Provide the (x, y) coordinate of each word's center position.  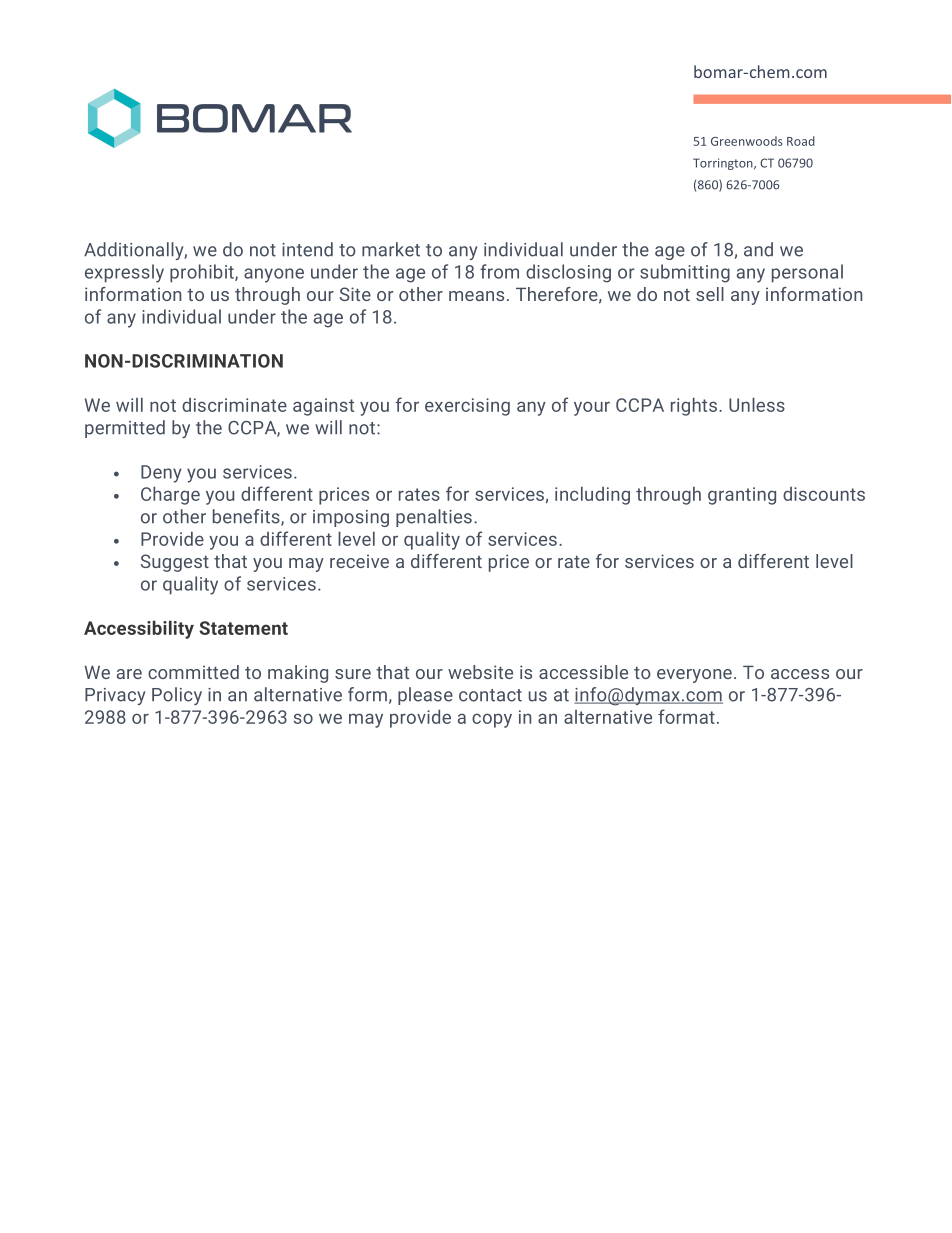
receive (359, 561)
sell (710, 294)
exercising (467, 407)
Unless (757, 405)
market (391, 249)
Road (801, 141)
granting (742, 496)
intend (307, 249)
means (476, 296)
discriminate (234, 405)
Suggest (175, 563)
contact (490, 695)
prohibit (203, 273)
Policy (177, 696)
